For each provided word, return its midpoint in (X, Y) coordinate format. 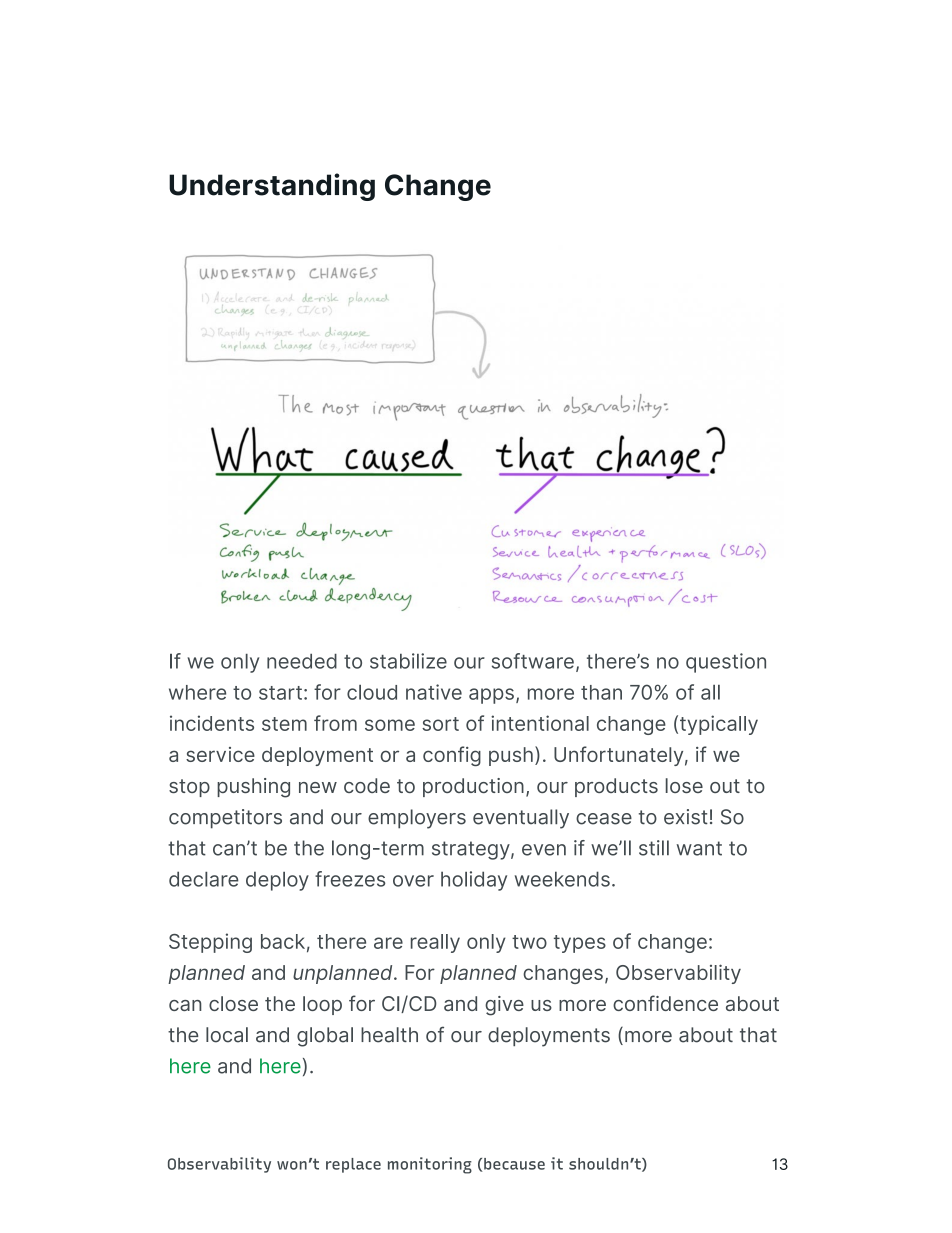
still (654, 848)
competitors (225, 819)
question (726, 663)
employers (417, 819)
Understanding (272, 187)
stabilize (408, 661)
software (533, 661)
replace (353, 1165)
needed (302, 661)
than (601, 692)
